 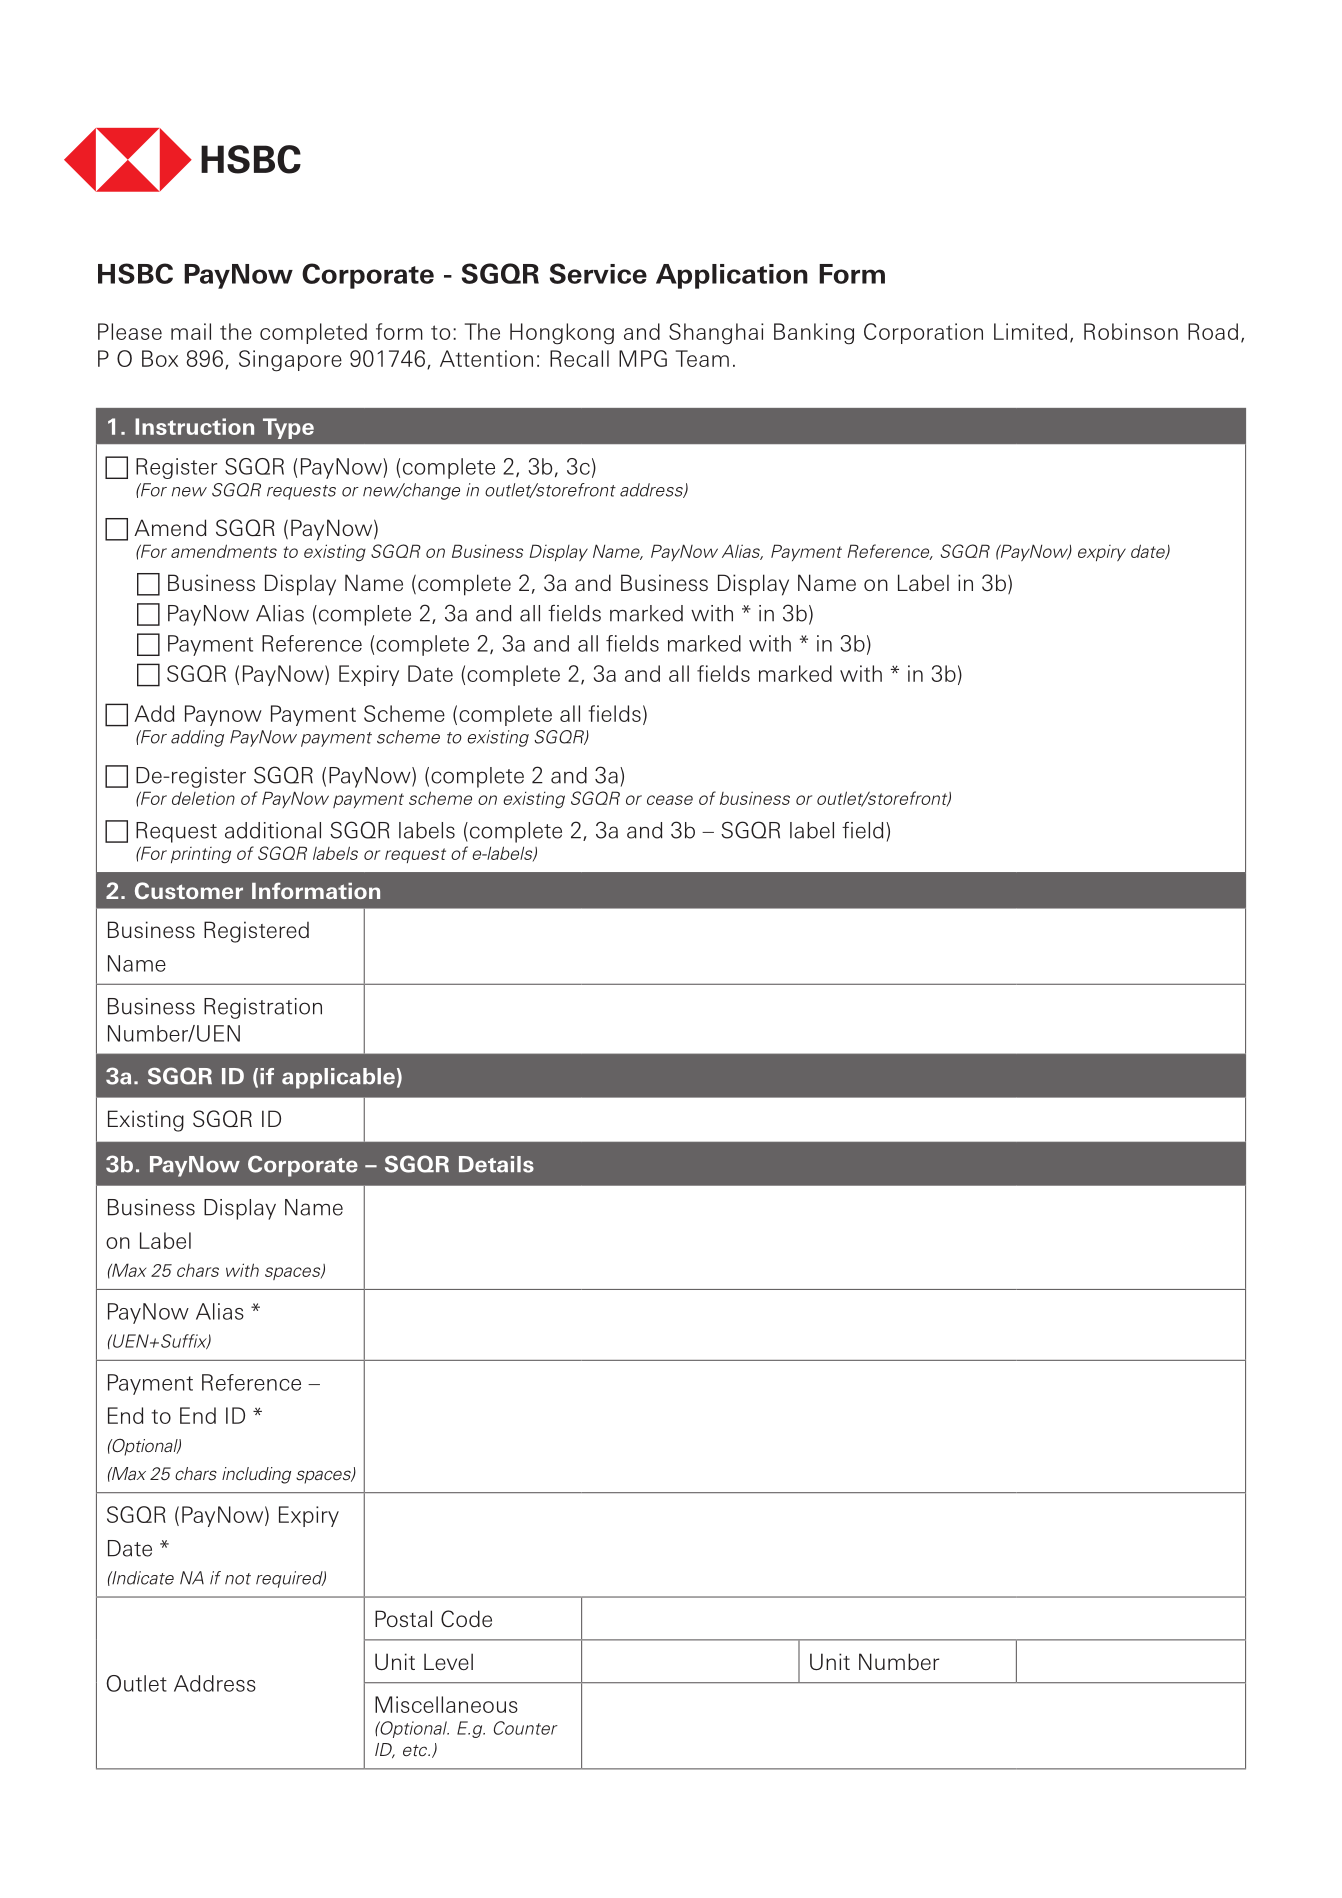 I want to click on Singapore, so click(x=290, y=361).
